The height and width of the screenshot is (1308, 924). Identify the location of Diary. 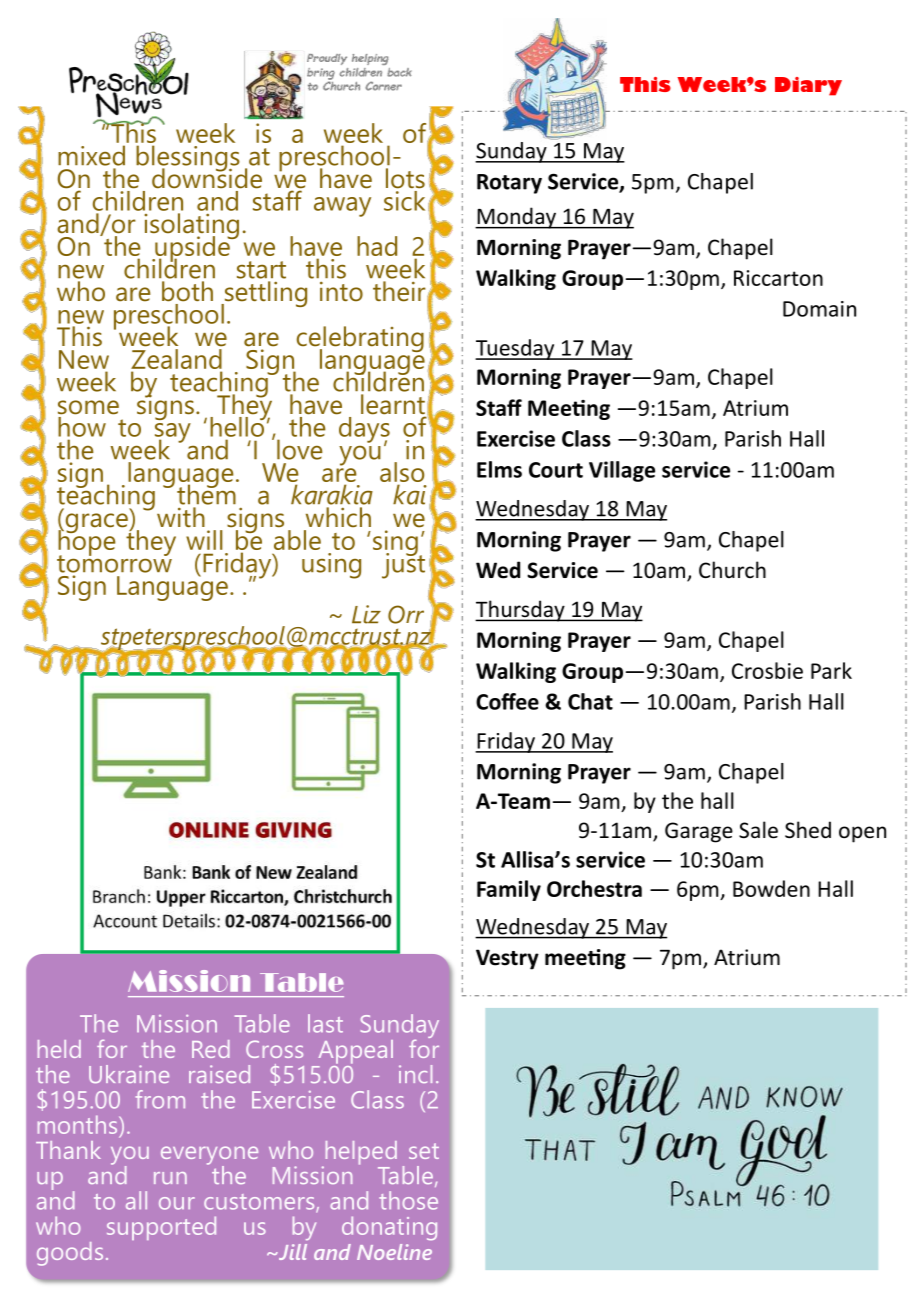
(808, 86).
